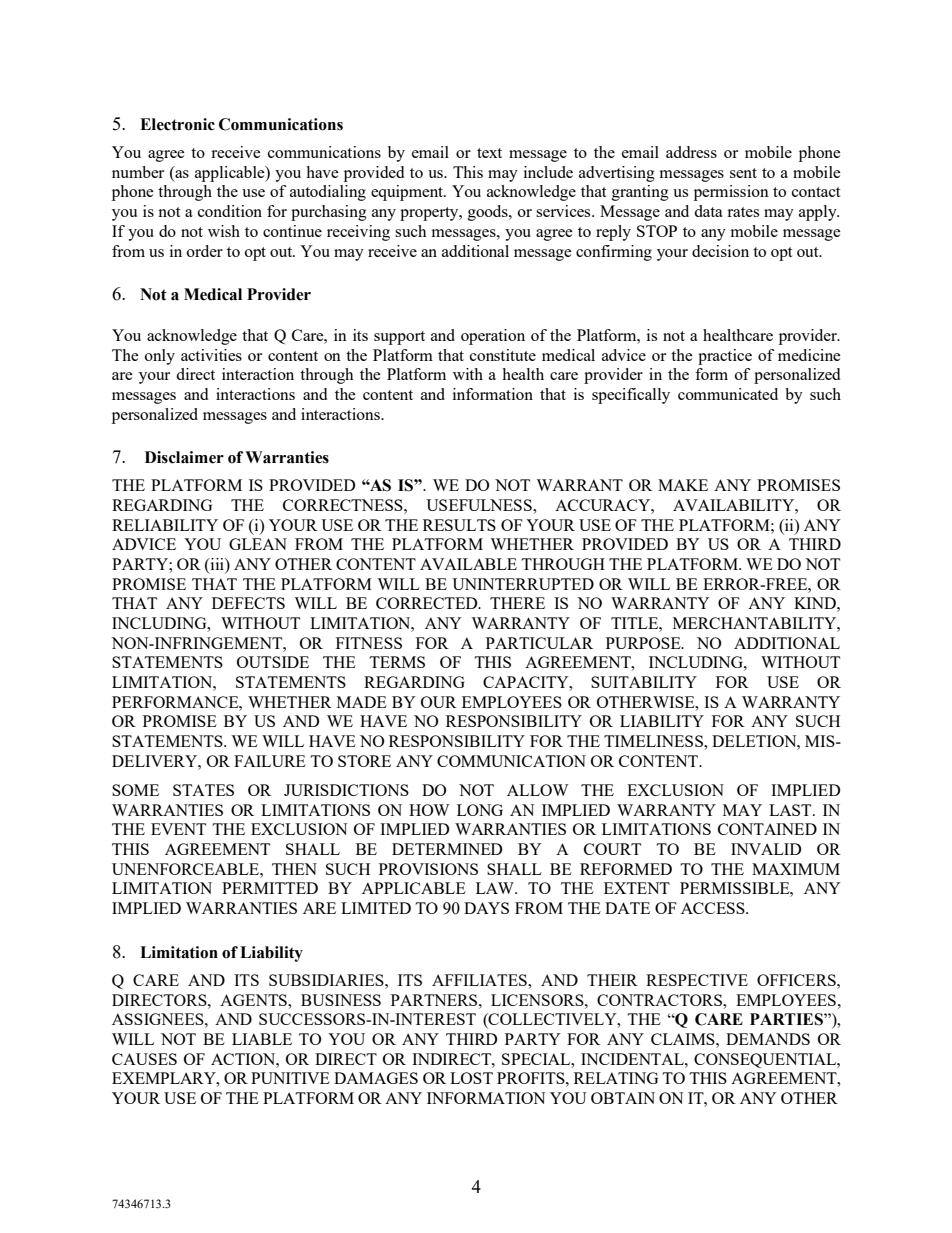  Describe the element at coordinates (517, 603) in the page. I see `THERE` at that location.
